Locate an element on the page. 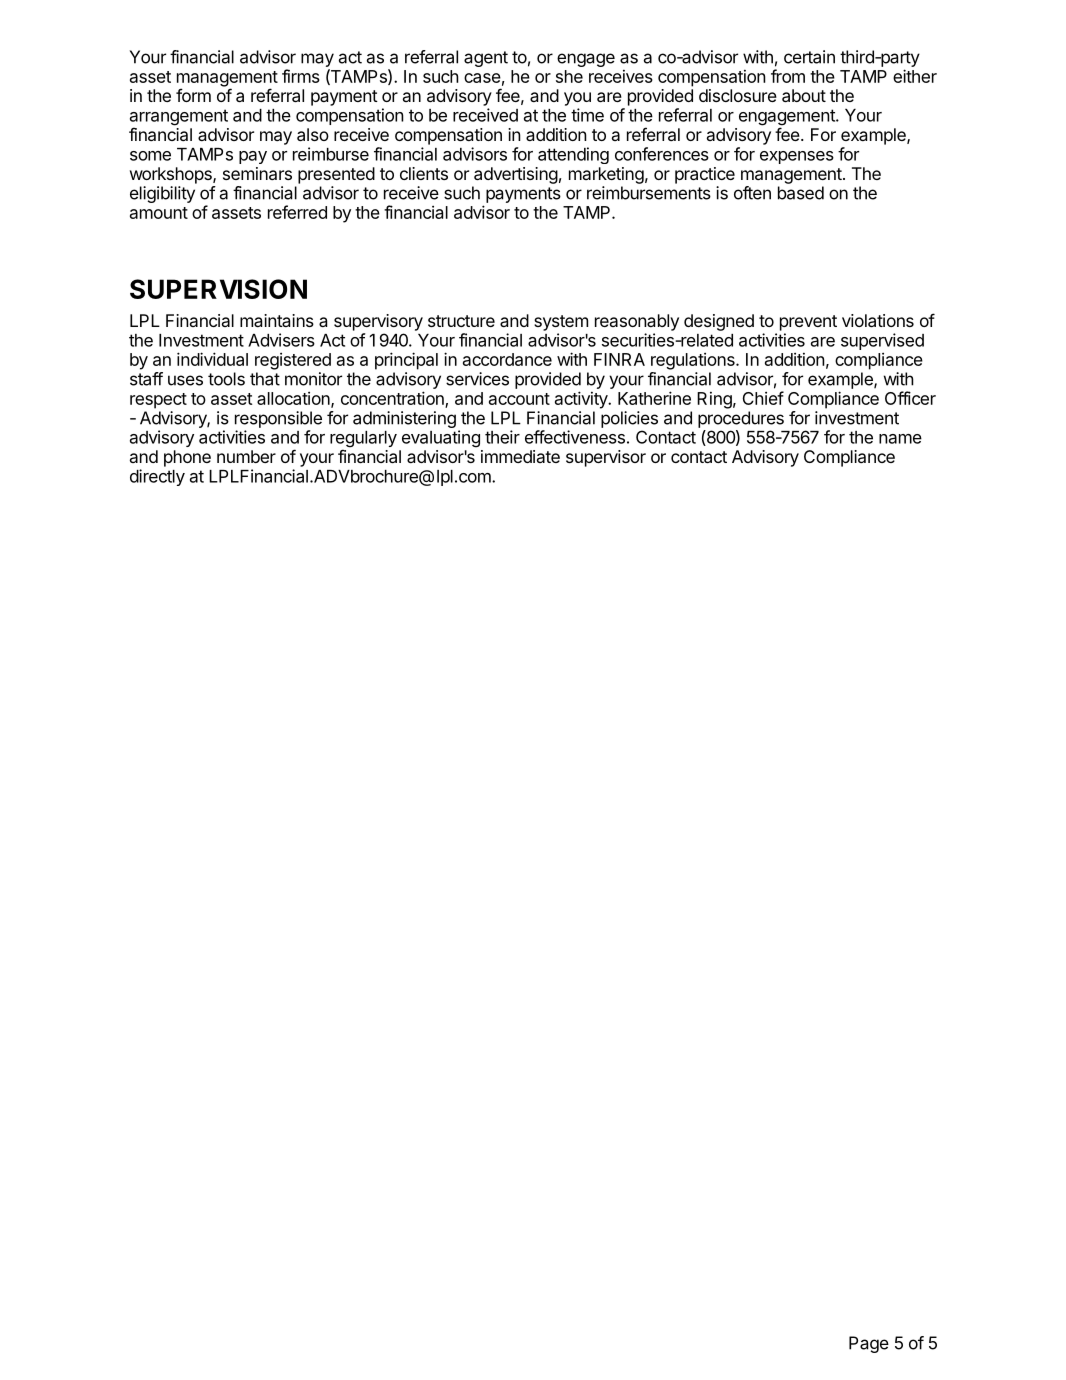 This image has height=1380, width=1066. phone is located at coordinates (187, 458).
